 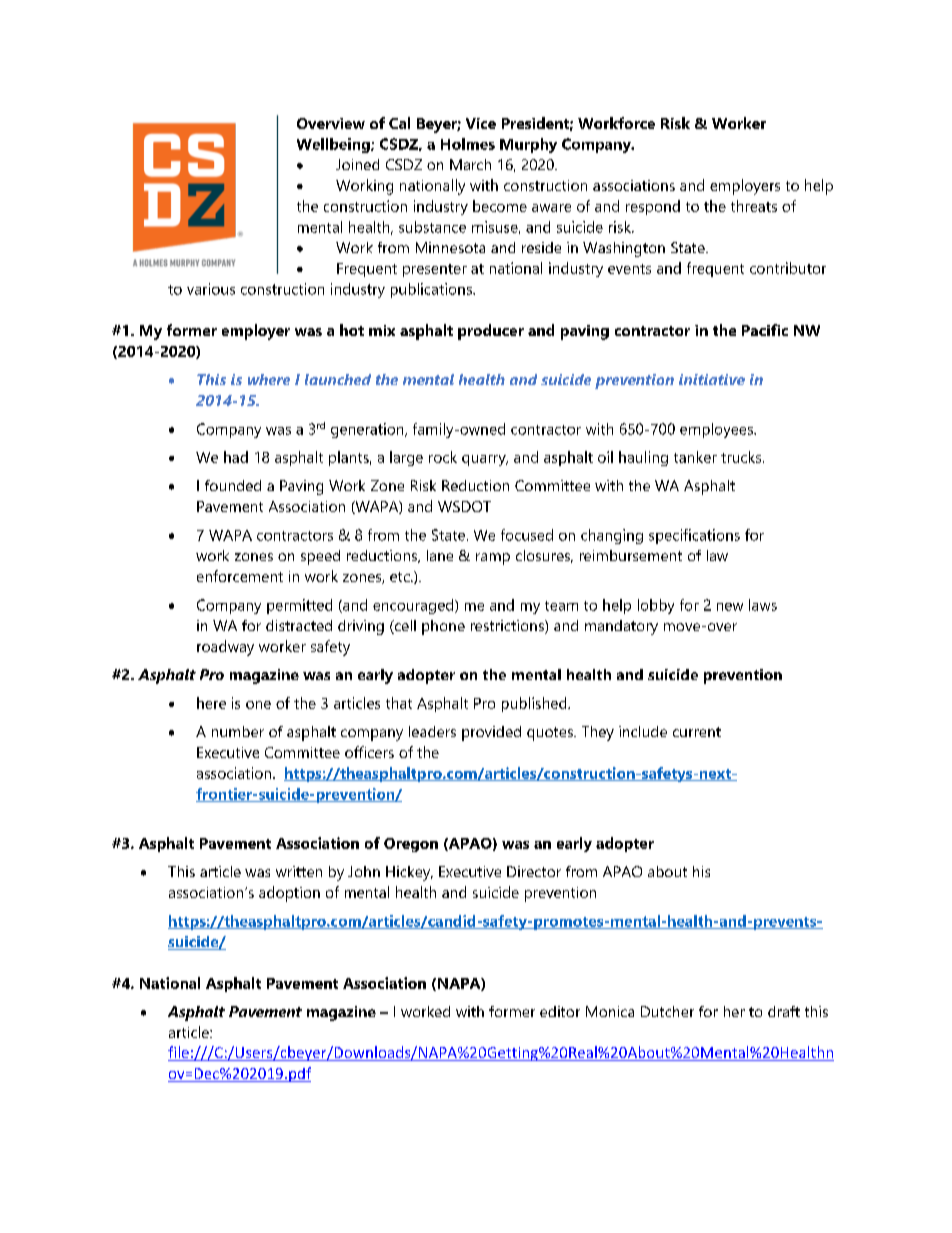 What do you see at coordinates (491, 733) in the screenshot?
I see `provided` at bounding box center [491, 733].
